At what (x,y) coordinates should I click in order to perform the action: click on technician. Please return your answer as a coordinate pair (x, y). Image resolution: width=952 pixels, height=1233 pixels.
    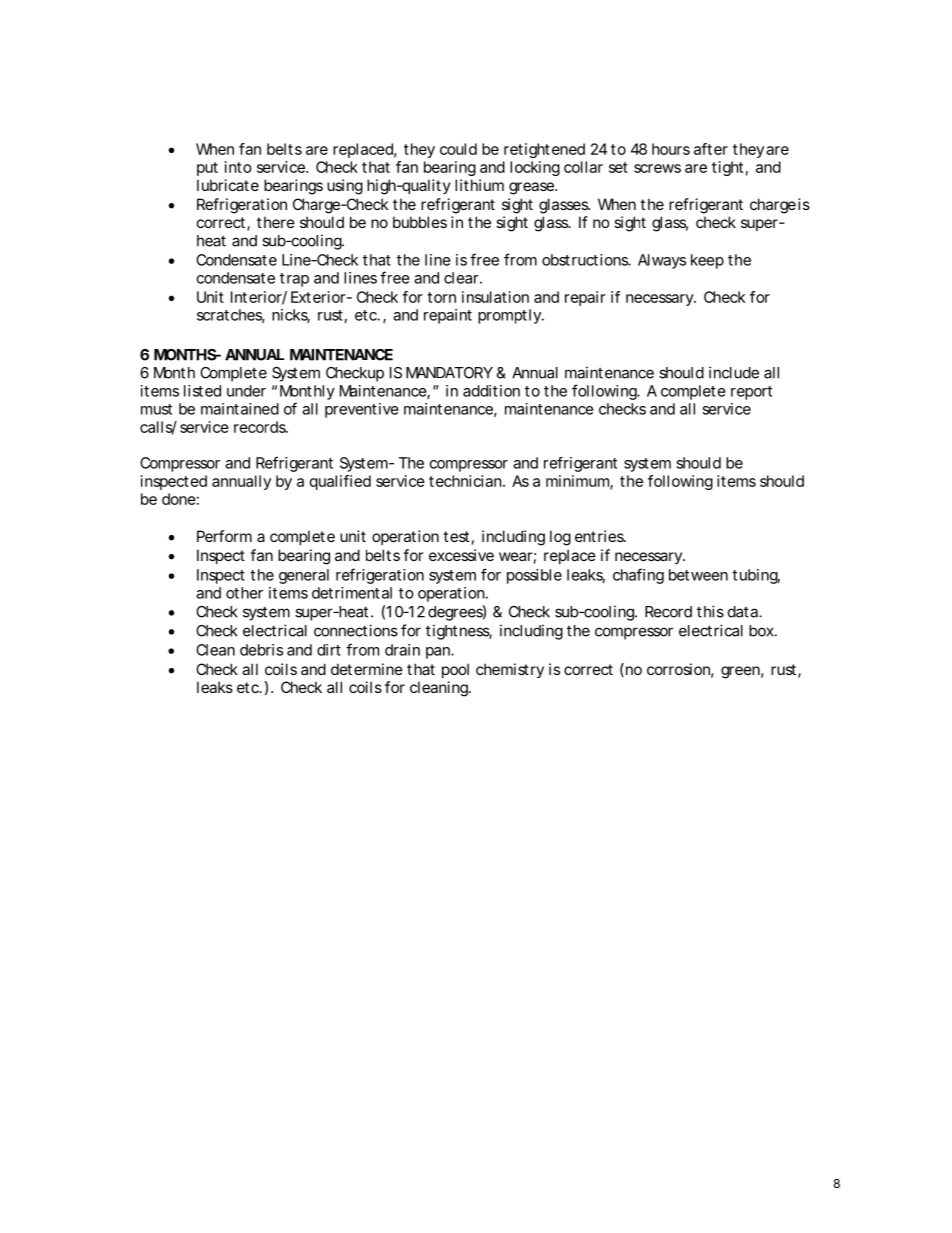
    Looking at the image, I should click on (465, 481).
